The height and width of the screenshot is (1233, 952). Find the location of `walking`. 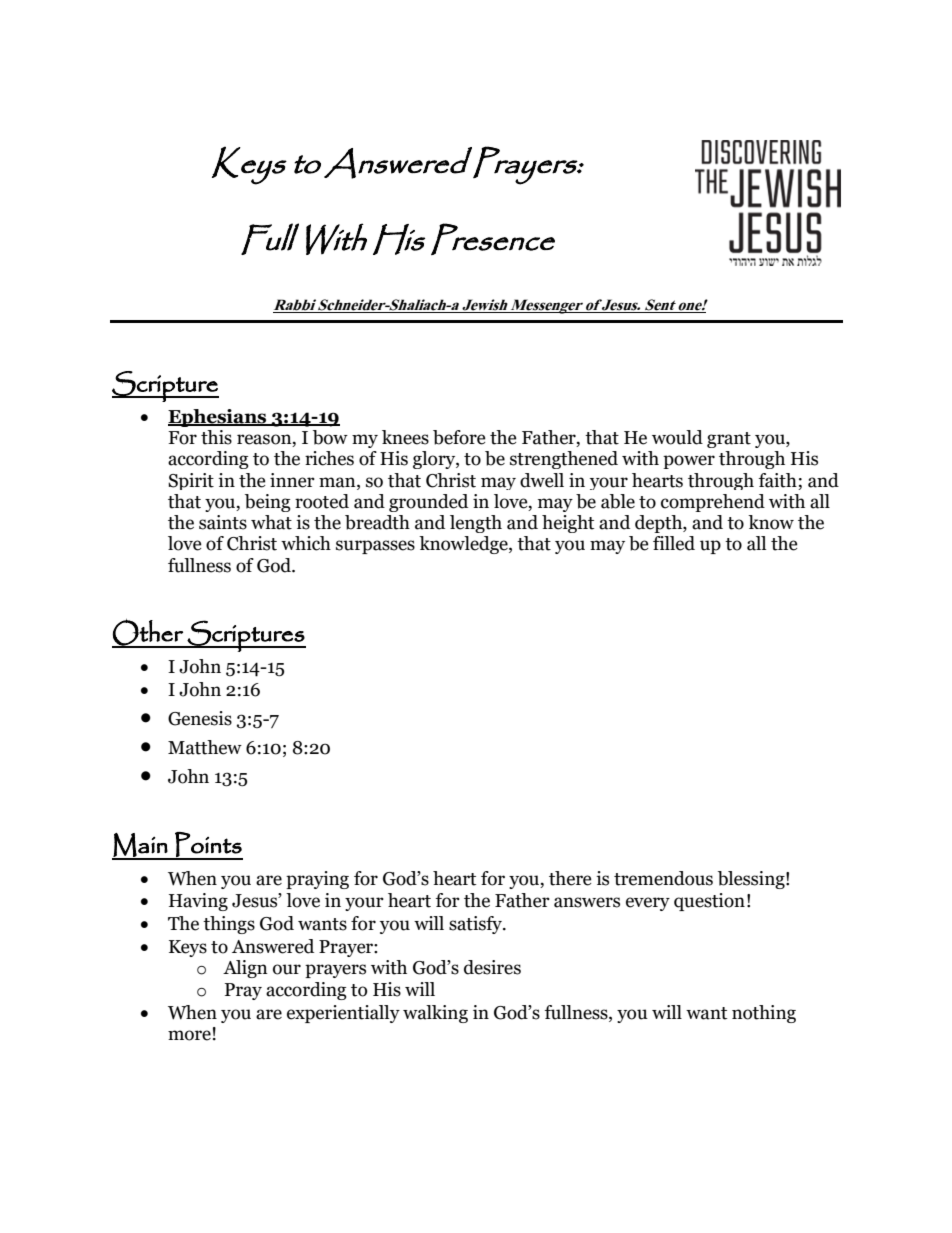

walking is located at coordinates (435, 1014).
